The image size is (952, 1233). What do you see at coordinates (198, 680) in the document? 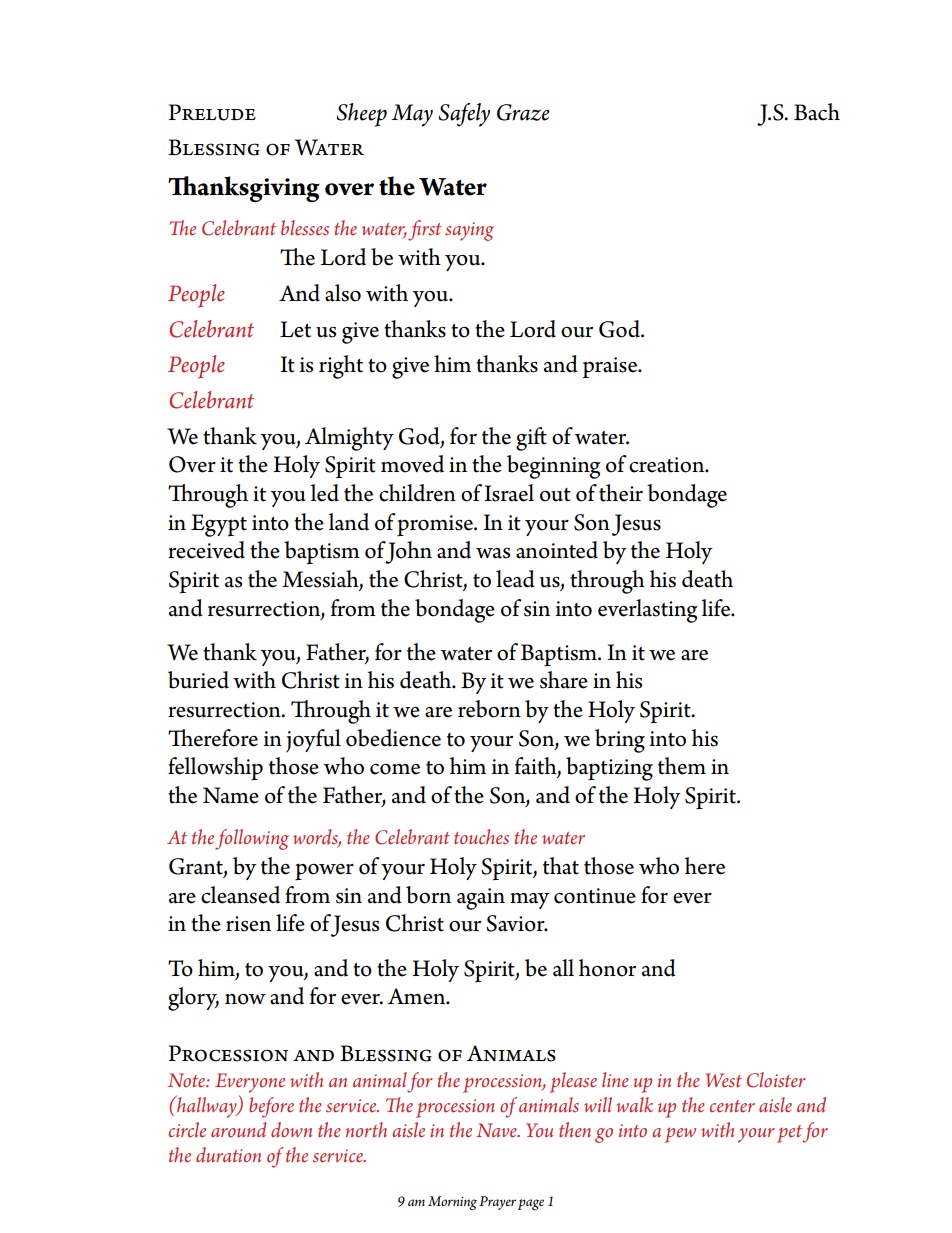
I see `buried` at bounding box center [198, 680].
